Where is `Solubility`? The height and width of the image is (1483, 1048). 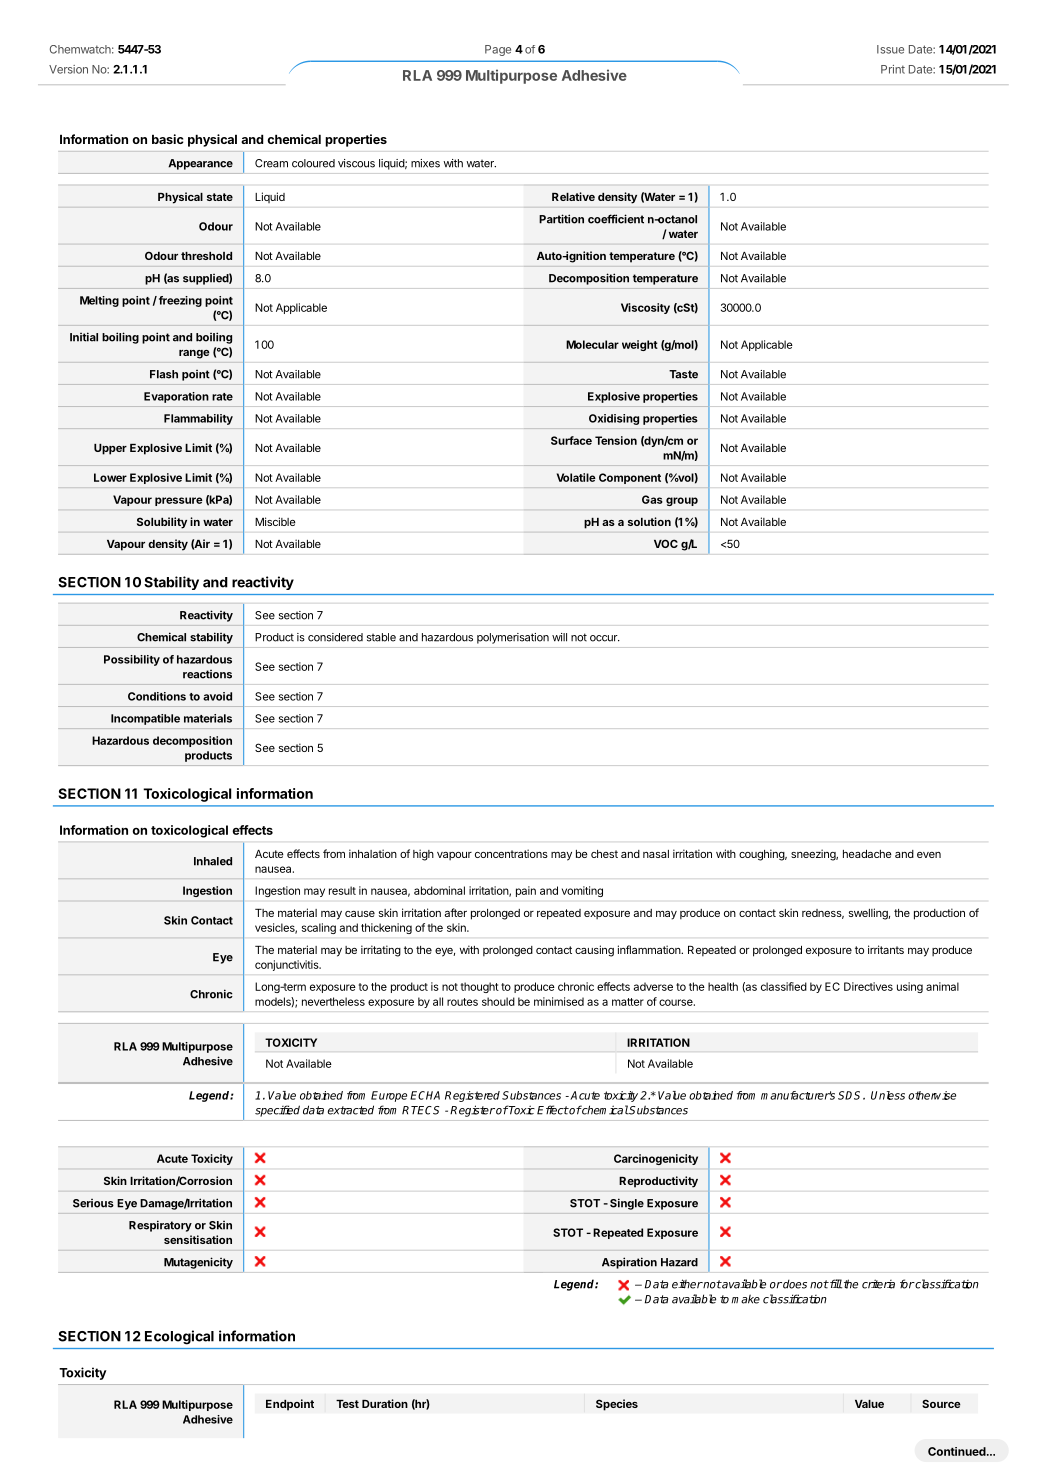
Solubility is located at coordinates (162, 523).
